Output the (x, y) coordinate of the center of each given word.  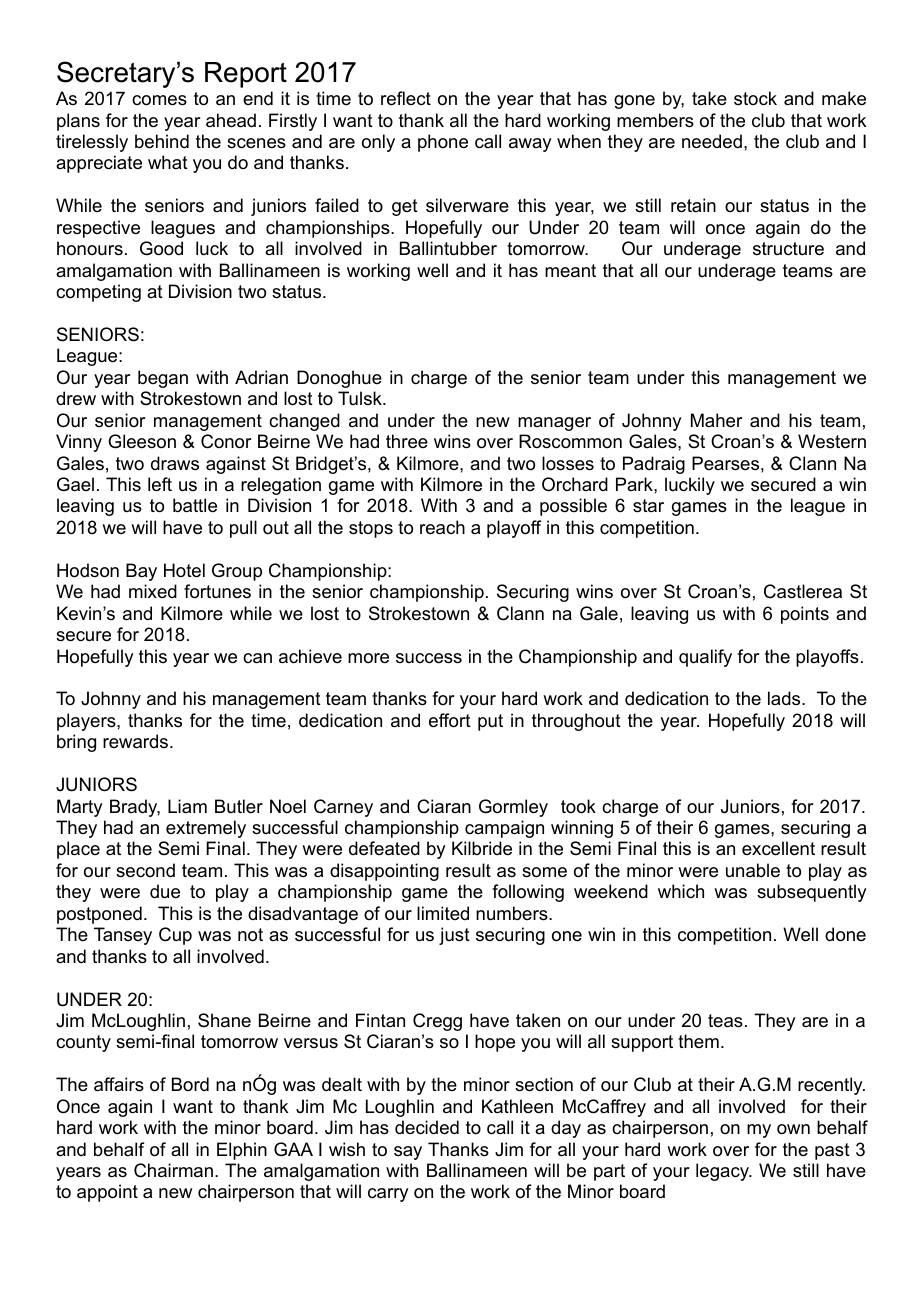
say (408, 1153)
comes (159, 100)
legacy (724, 1172)
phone (443, 143)
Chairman (173, 1170)
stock (755, 98)
